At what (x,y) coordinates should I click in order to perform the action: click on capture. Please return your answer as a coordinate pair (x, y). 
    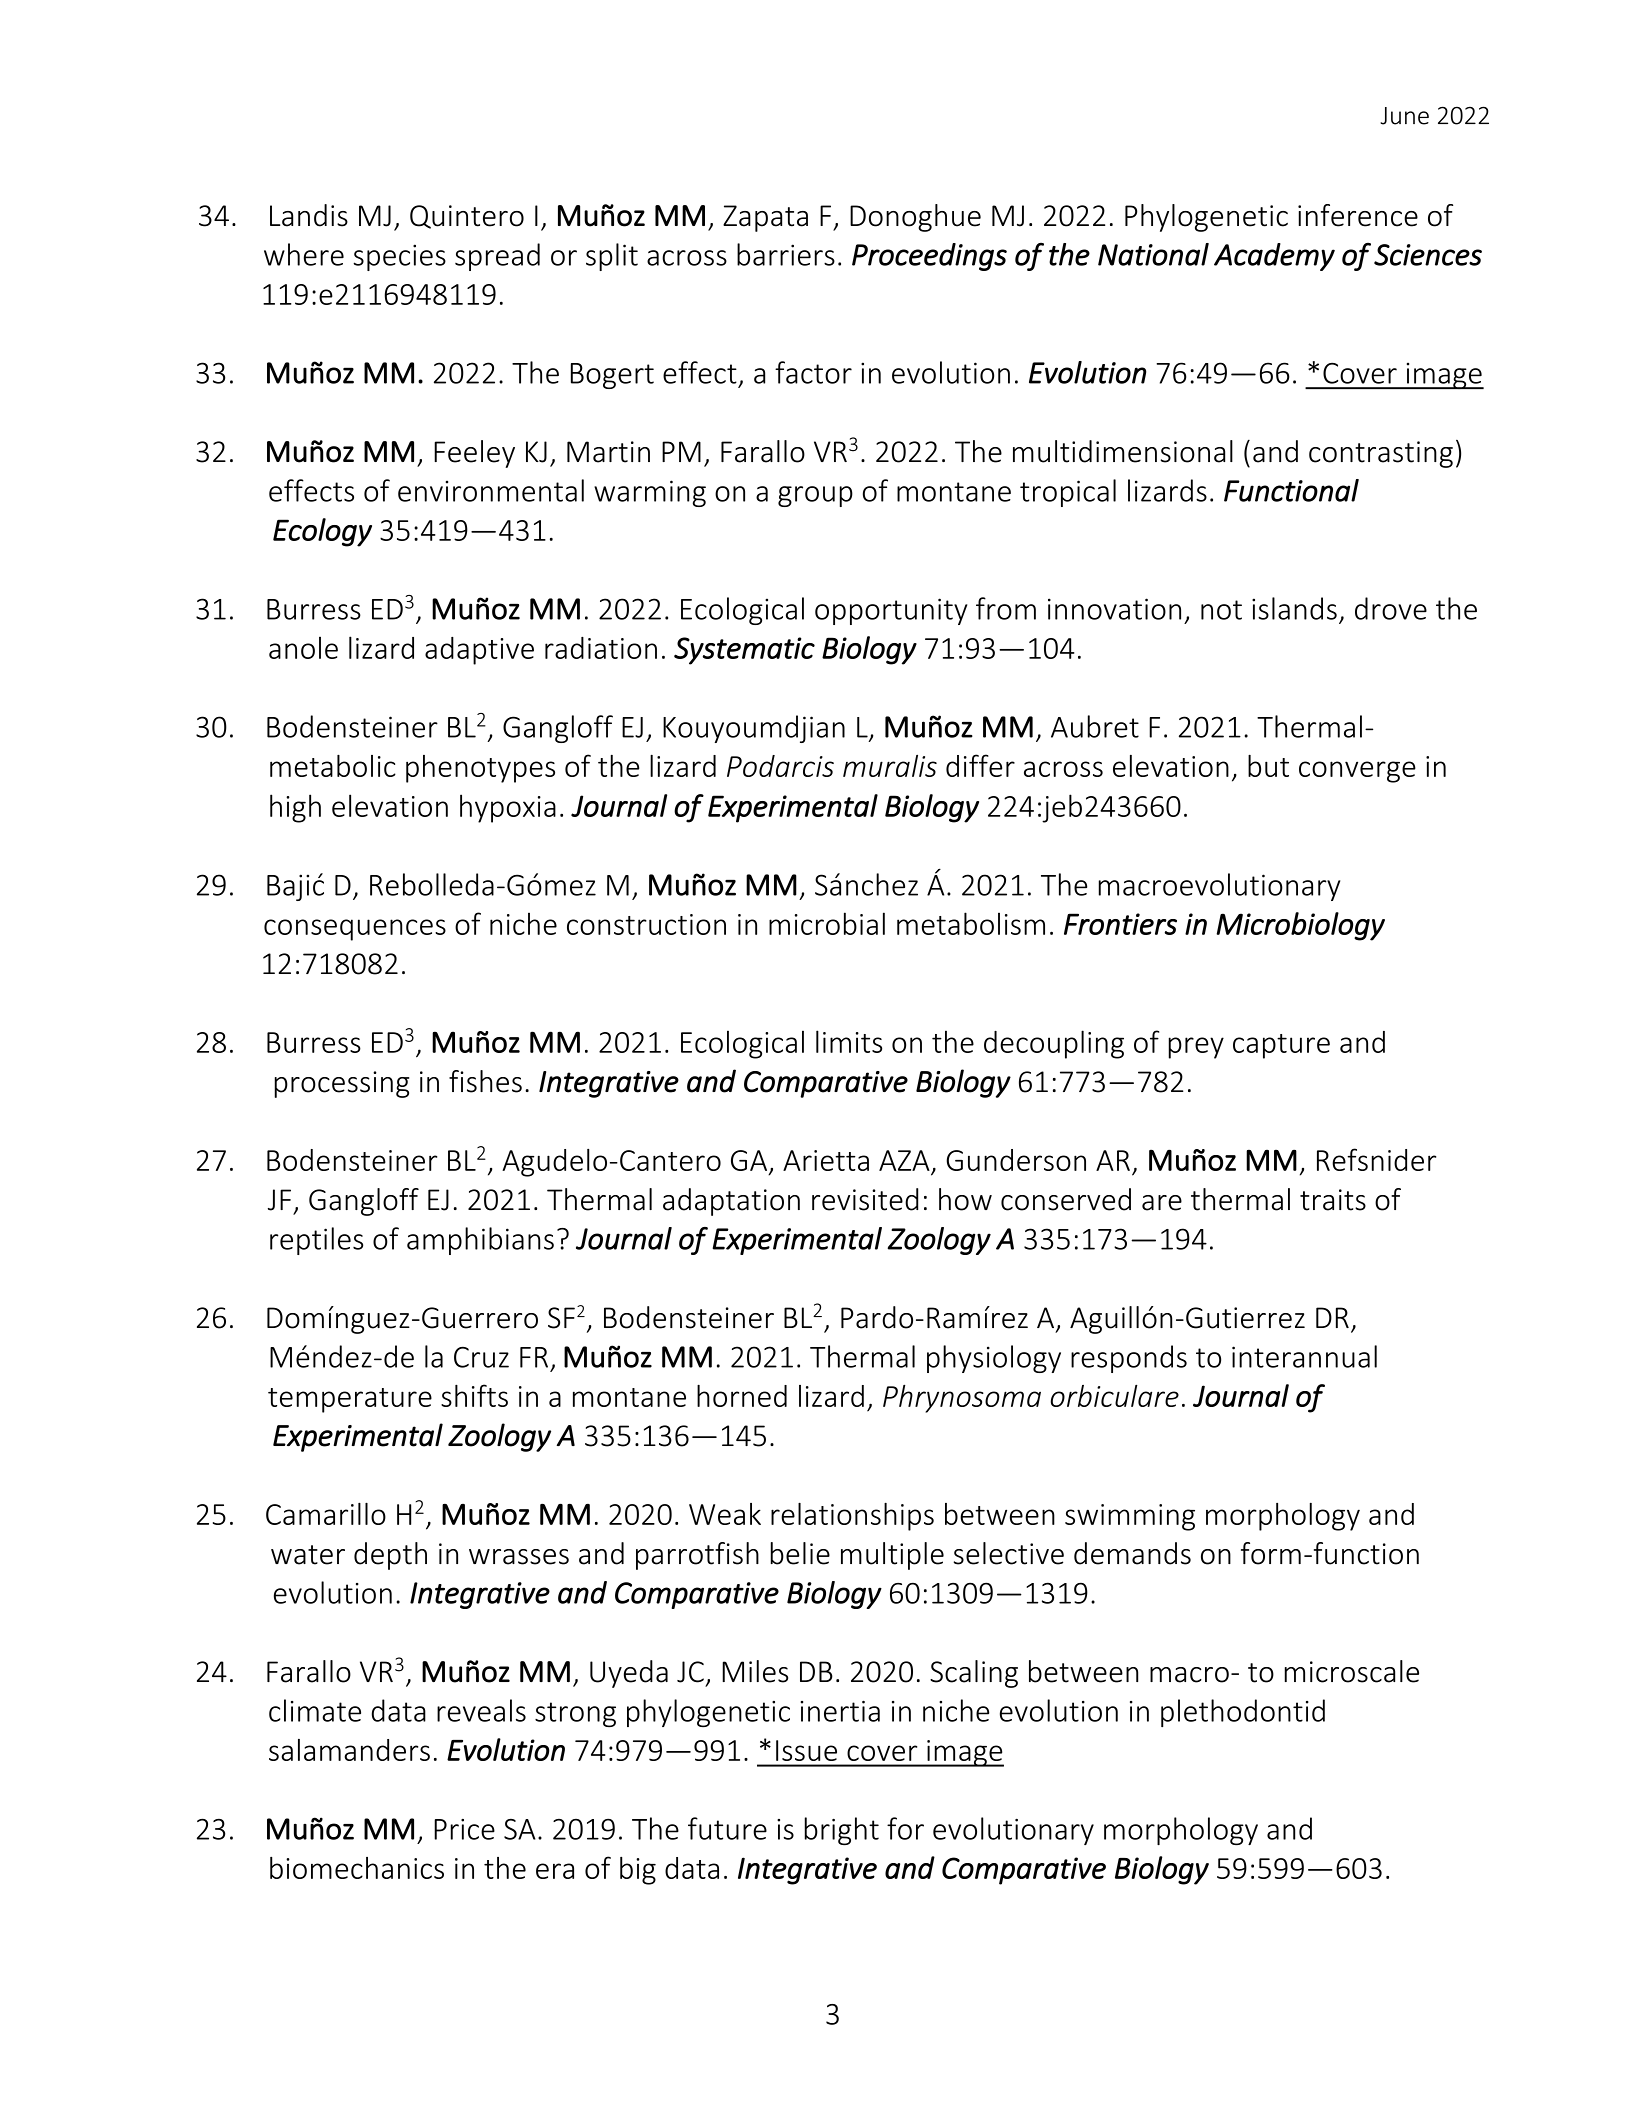
    Looking at the image, I should click on (1281, 1046).
